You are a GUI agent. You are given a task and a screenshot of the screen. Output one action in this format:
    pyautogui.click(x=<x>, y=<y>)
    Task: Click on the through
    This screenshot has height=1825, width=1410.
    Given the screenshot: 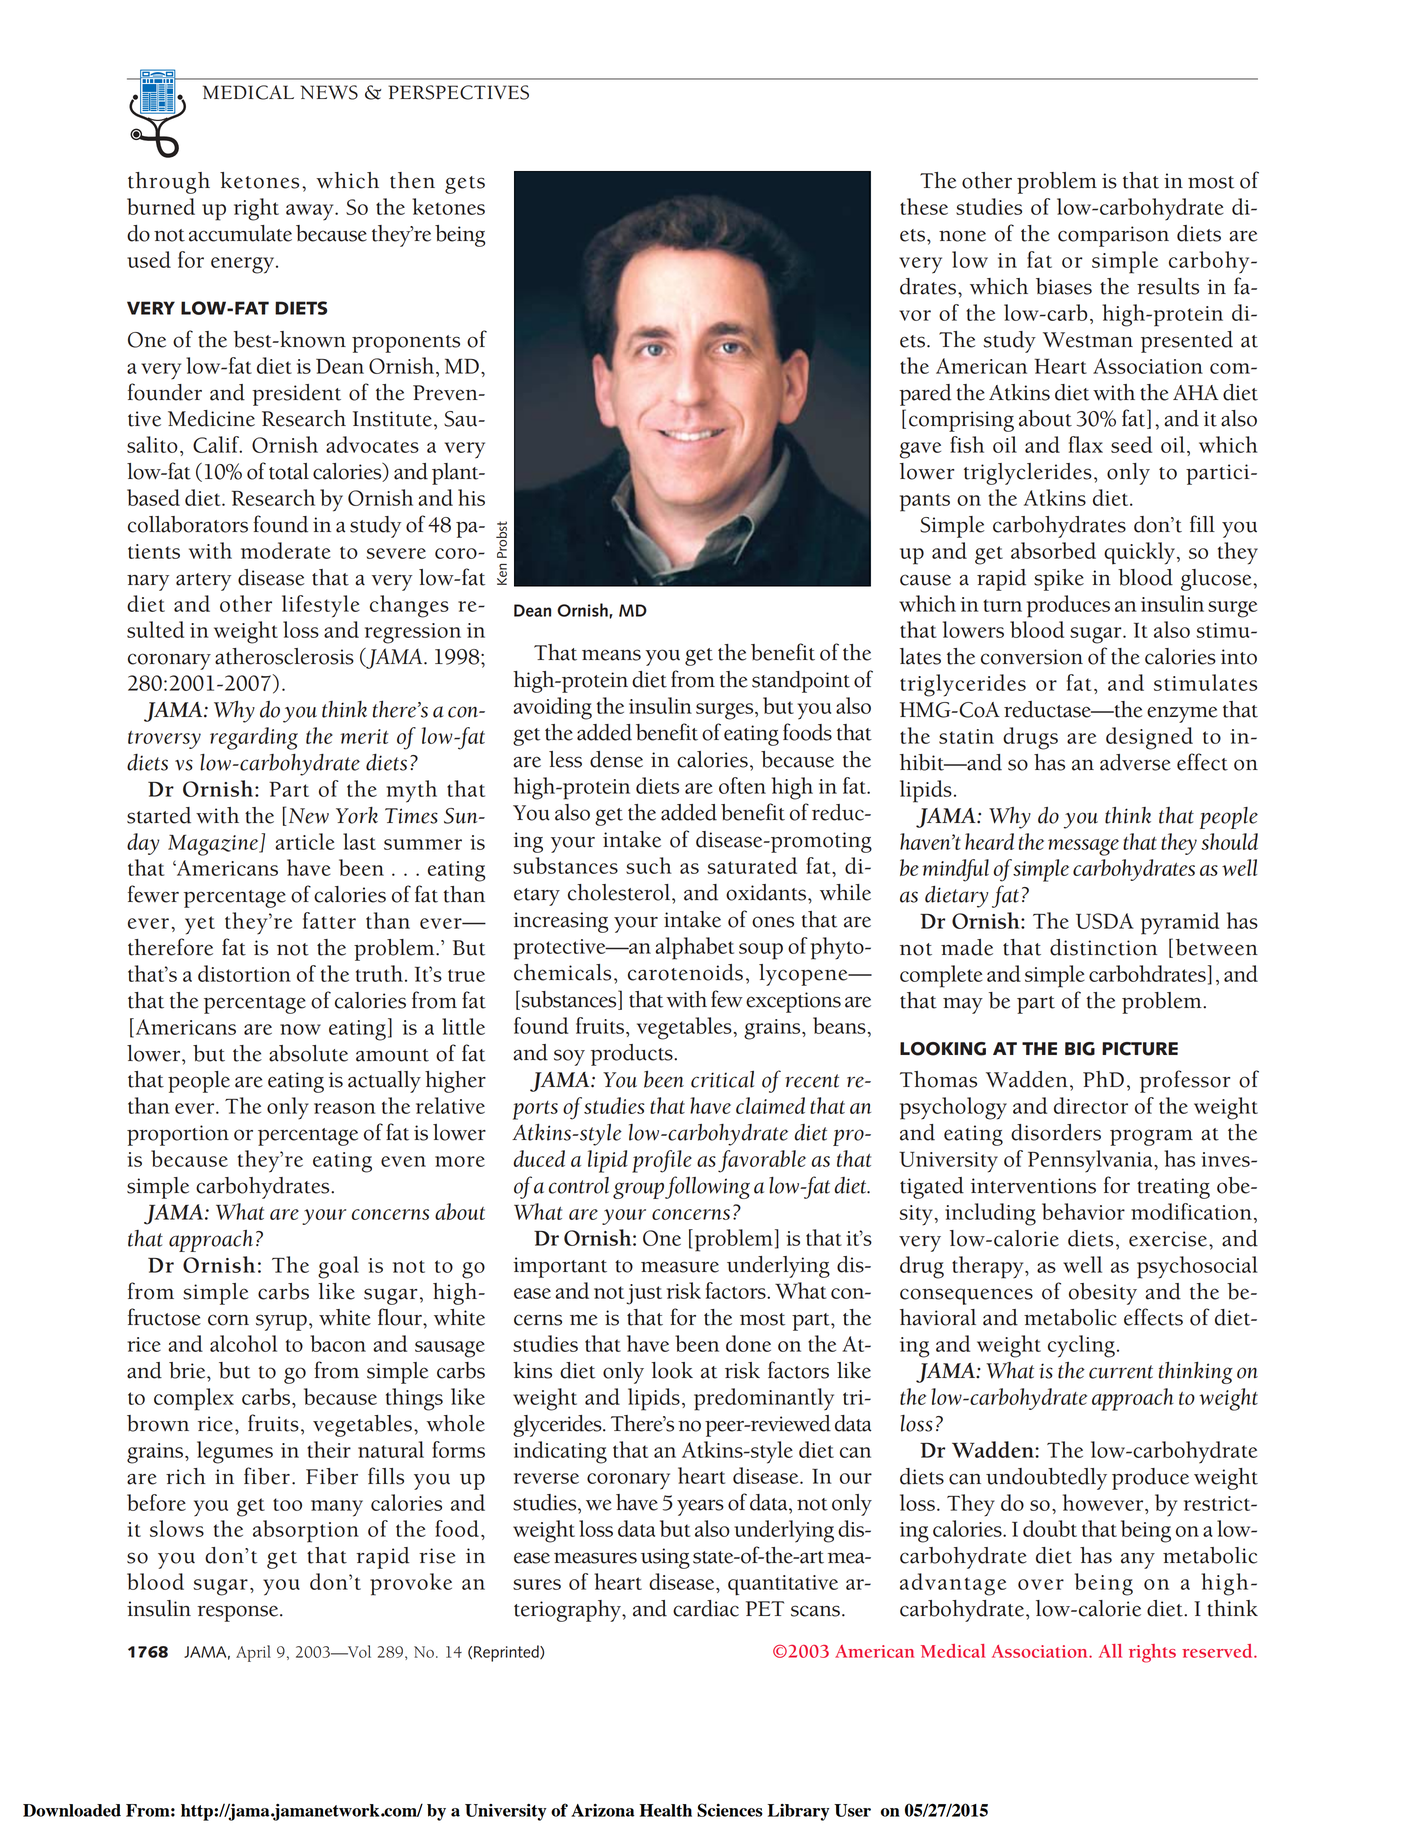 What is the action you would take?
    pyautogui.click(x=169, y=183)
